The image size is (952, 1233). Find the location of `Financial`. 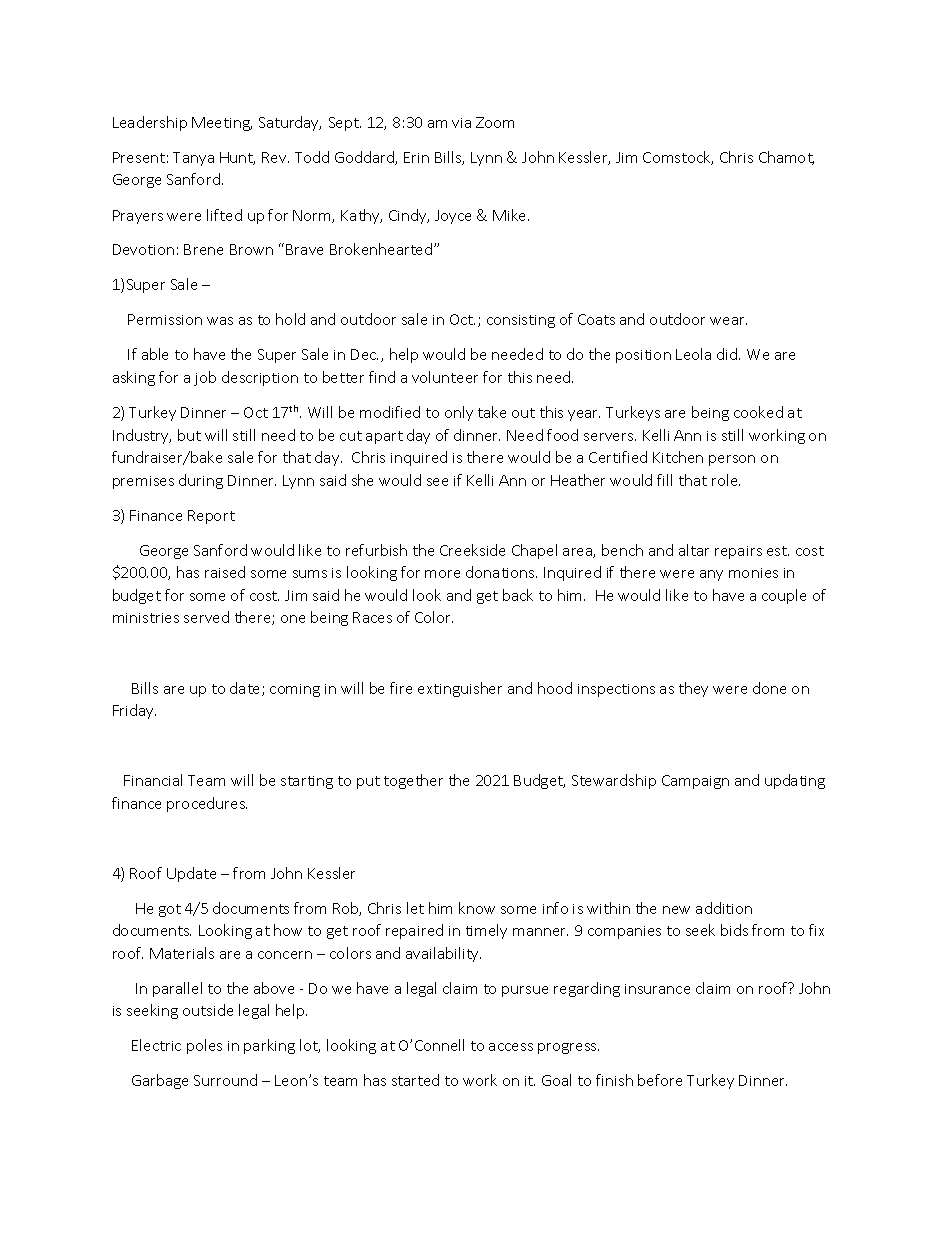

Financial is located at coordinates (153, 780).
